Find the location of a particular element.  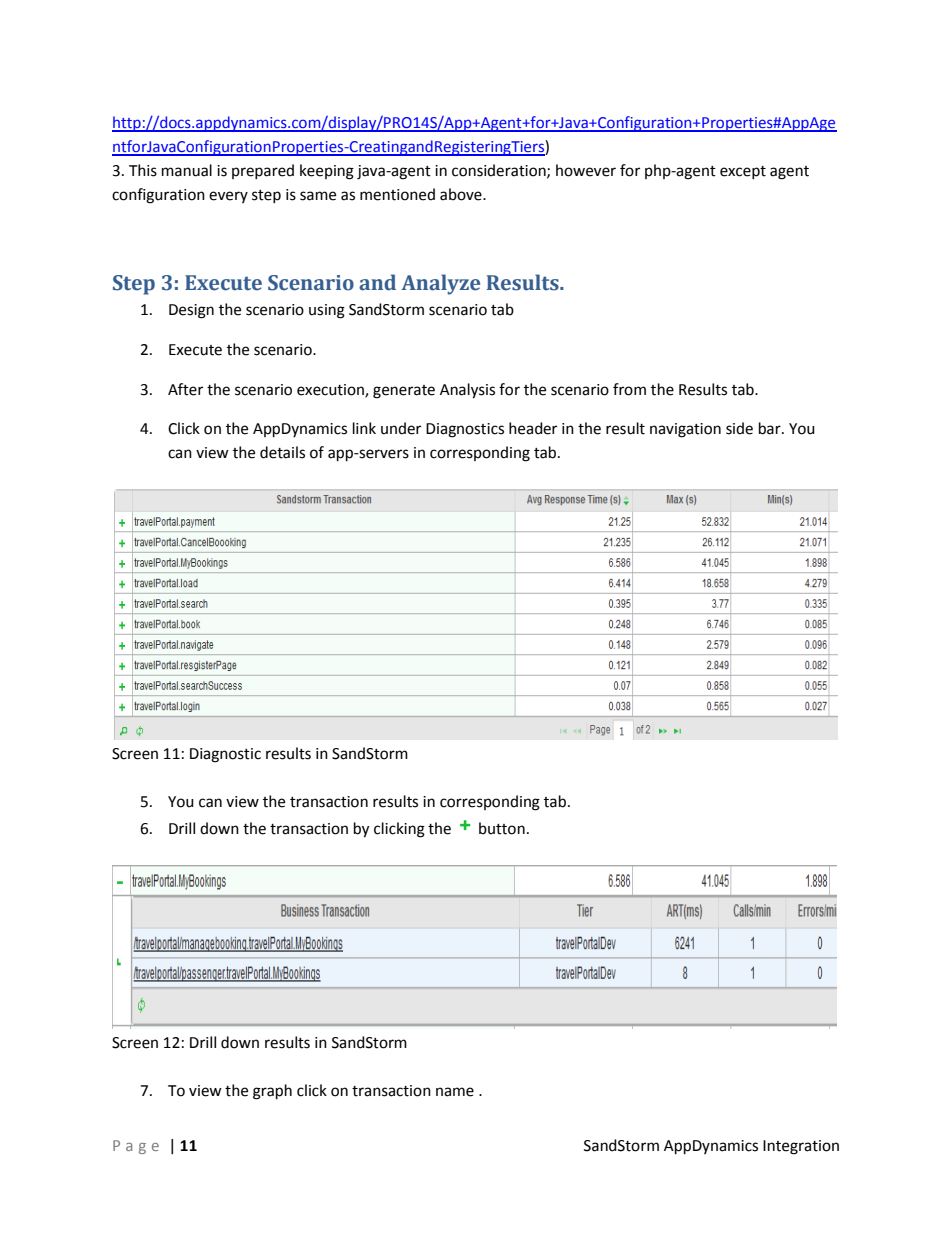

link is located at coordinates (364, 428).
